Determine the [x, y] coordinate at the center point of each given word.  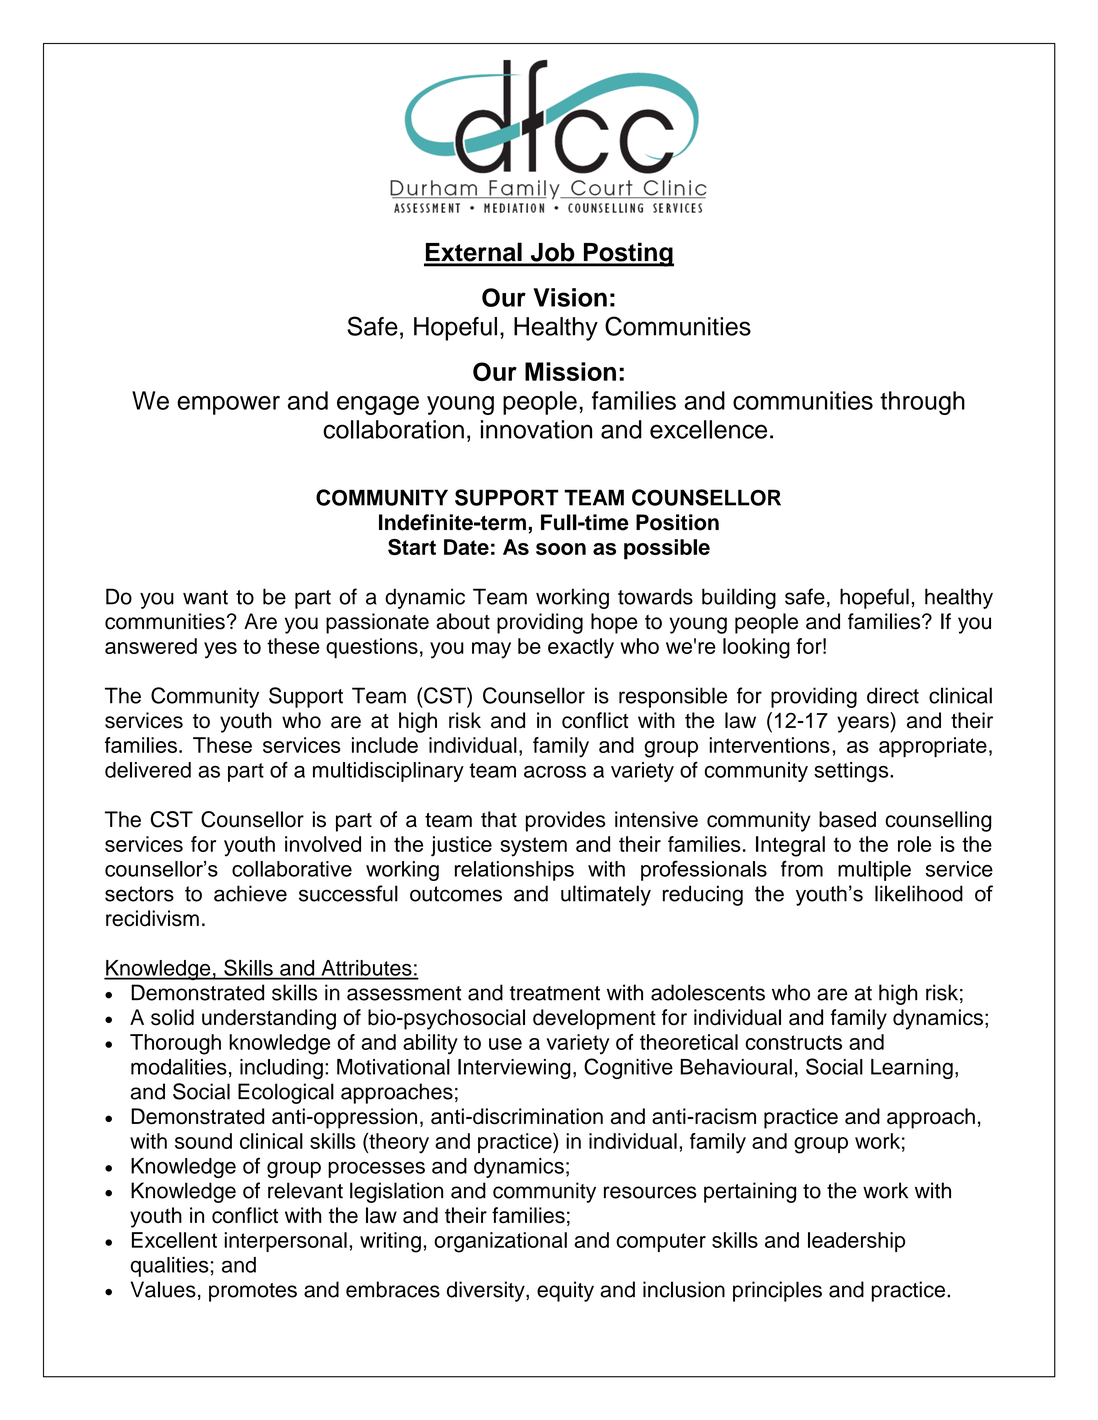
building [739, 598]
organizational [500, 1242]
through [922, 403]
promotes [253, 1292]
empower [228, 405]
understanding [269, 1019]
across [555, 772]
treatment [555, 993]
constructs [794, 1042]
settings [852, 772]
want [205, 597]
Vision [570, 297]
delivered [148, 770]
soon [561, 549]
